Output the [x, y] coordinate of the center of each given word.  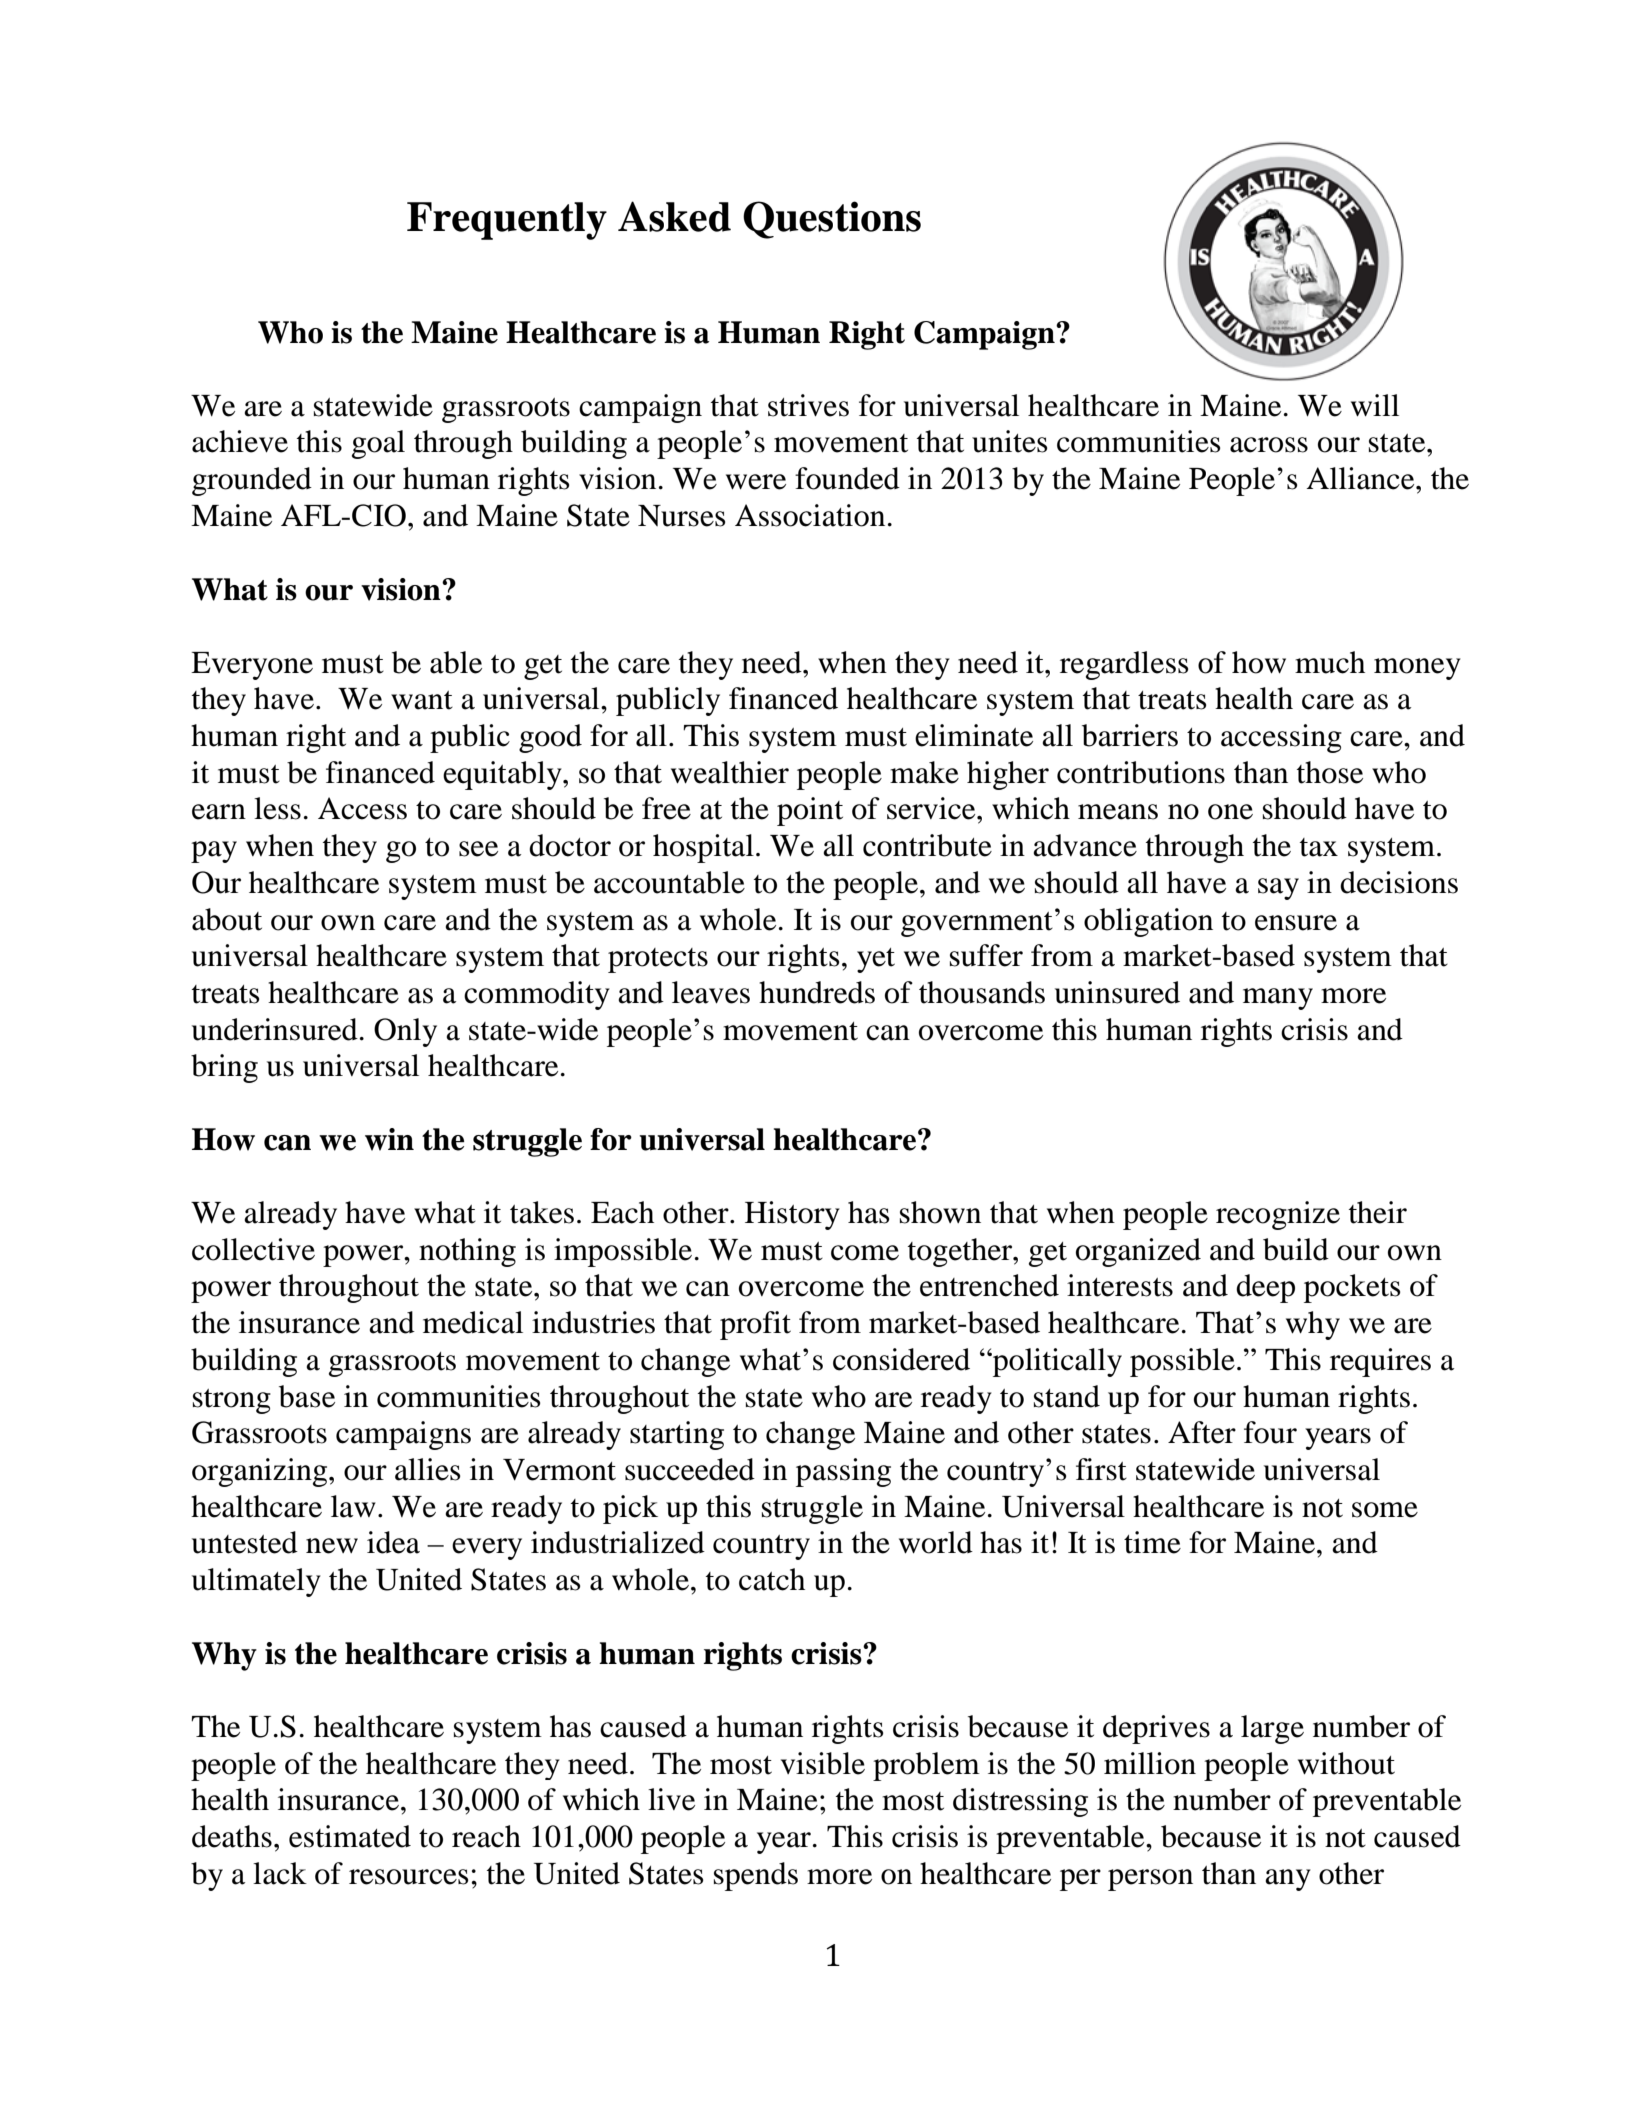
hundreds [817, 992]
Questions [832, 220]
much [1330, 662]
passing [843, 1472]
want [422, 700]
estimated [350, 1836]
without [1346, 1763]
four [1270, 1432]
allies [428, 1469]
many [1278, 999]
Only [405, 1032]
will [1375, 405]
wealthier [730, 772]
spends [756, 1876]
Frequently [507, 221]
